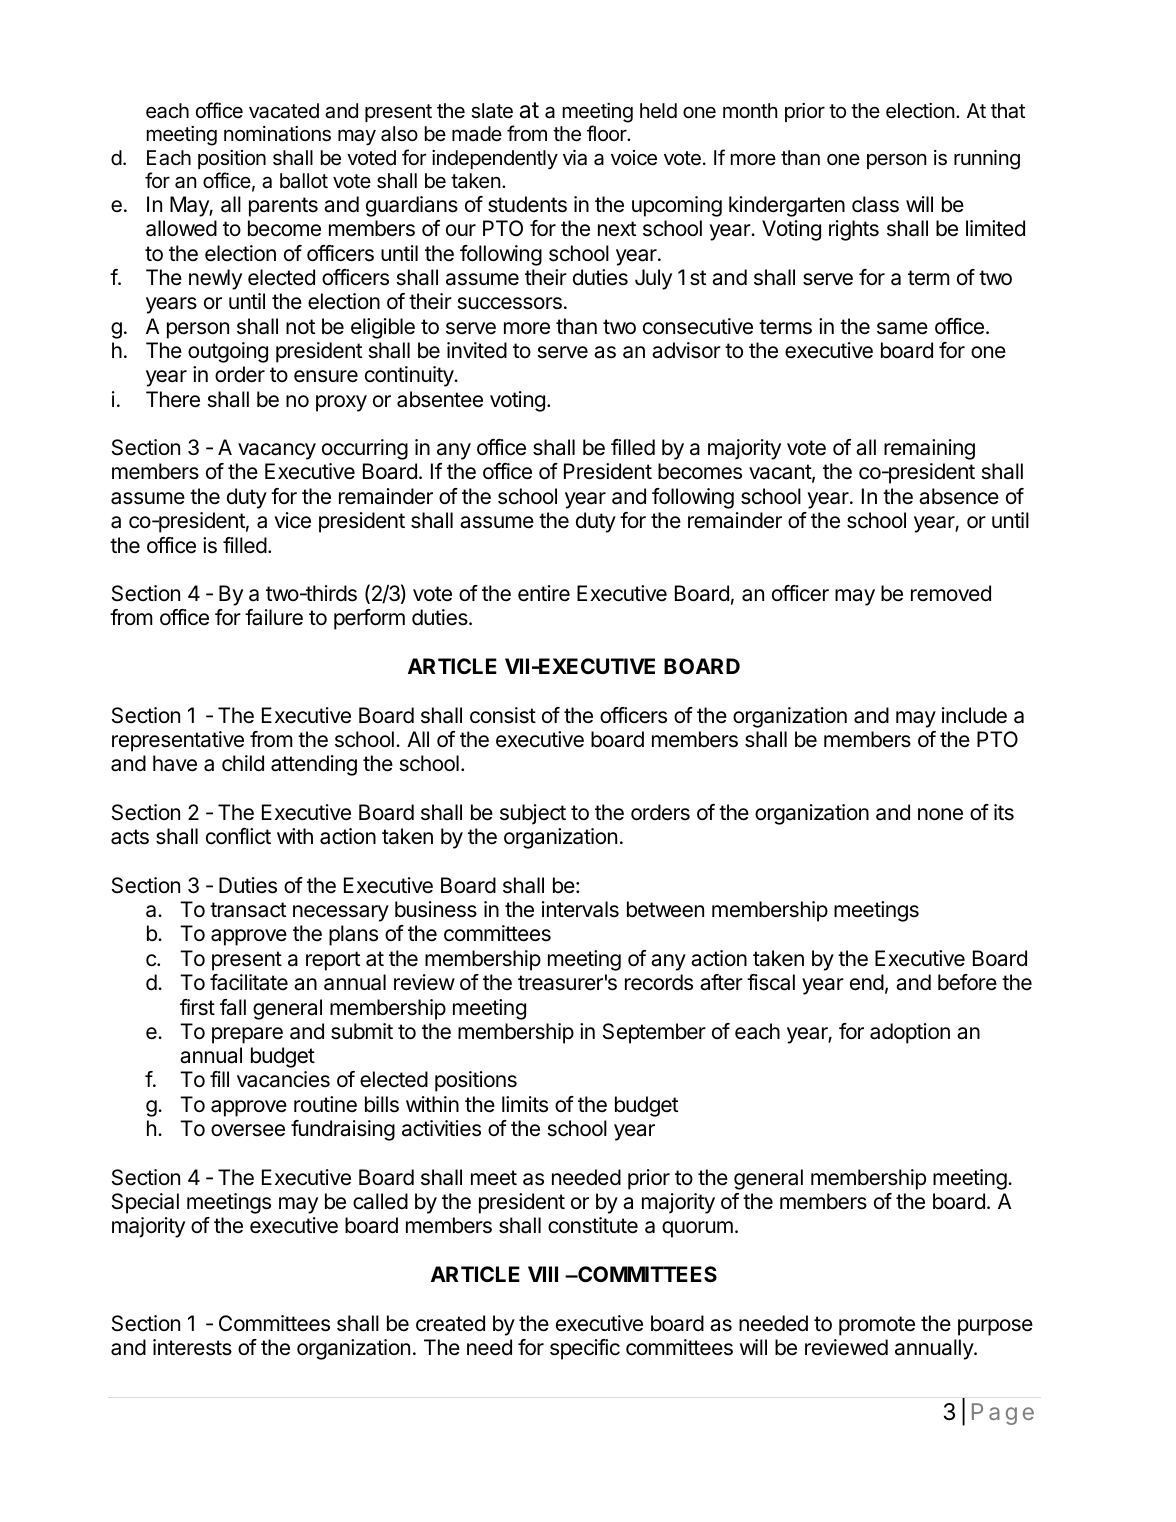 This document has height=1522, width=1176. Describe the element at coordinates (277, 134) in the document. I see `nominations` at that location.
